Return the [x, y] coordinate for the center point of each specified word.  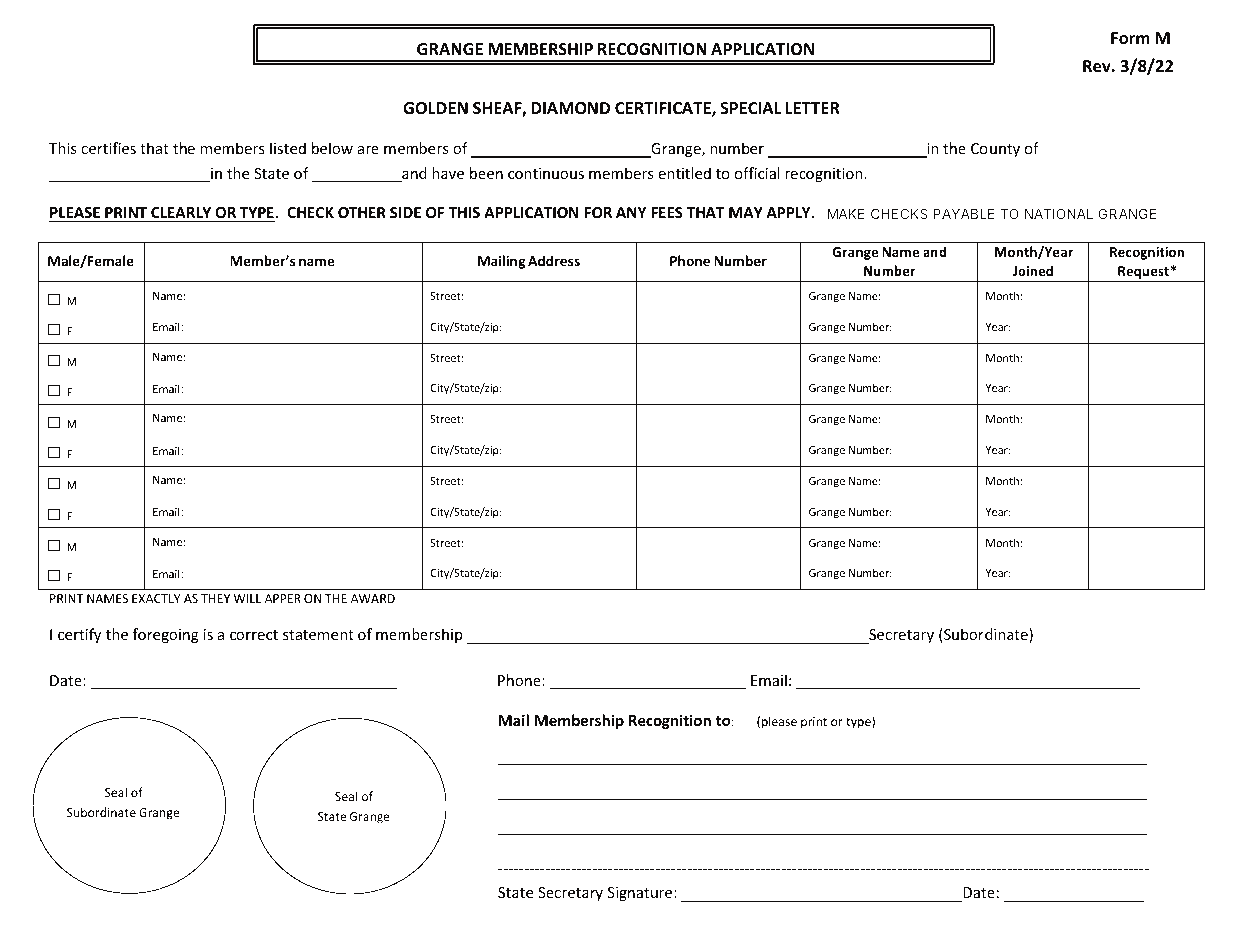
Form [1130, 38]
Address [554, 260]
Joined [1033, 270]
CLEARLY [181, 212]
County [995, 150]
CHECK [310, 212]
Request [1143, 272]
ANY [631, 212]
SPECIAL [751, 108]
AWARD [373, 598]
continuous [546, 173]
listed [288, 148]
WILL [247, 598]
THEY [215, 598]
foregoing [166, 635]
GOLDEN [435, 108]
